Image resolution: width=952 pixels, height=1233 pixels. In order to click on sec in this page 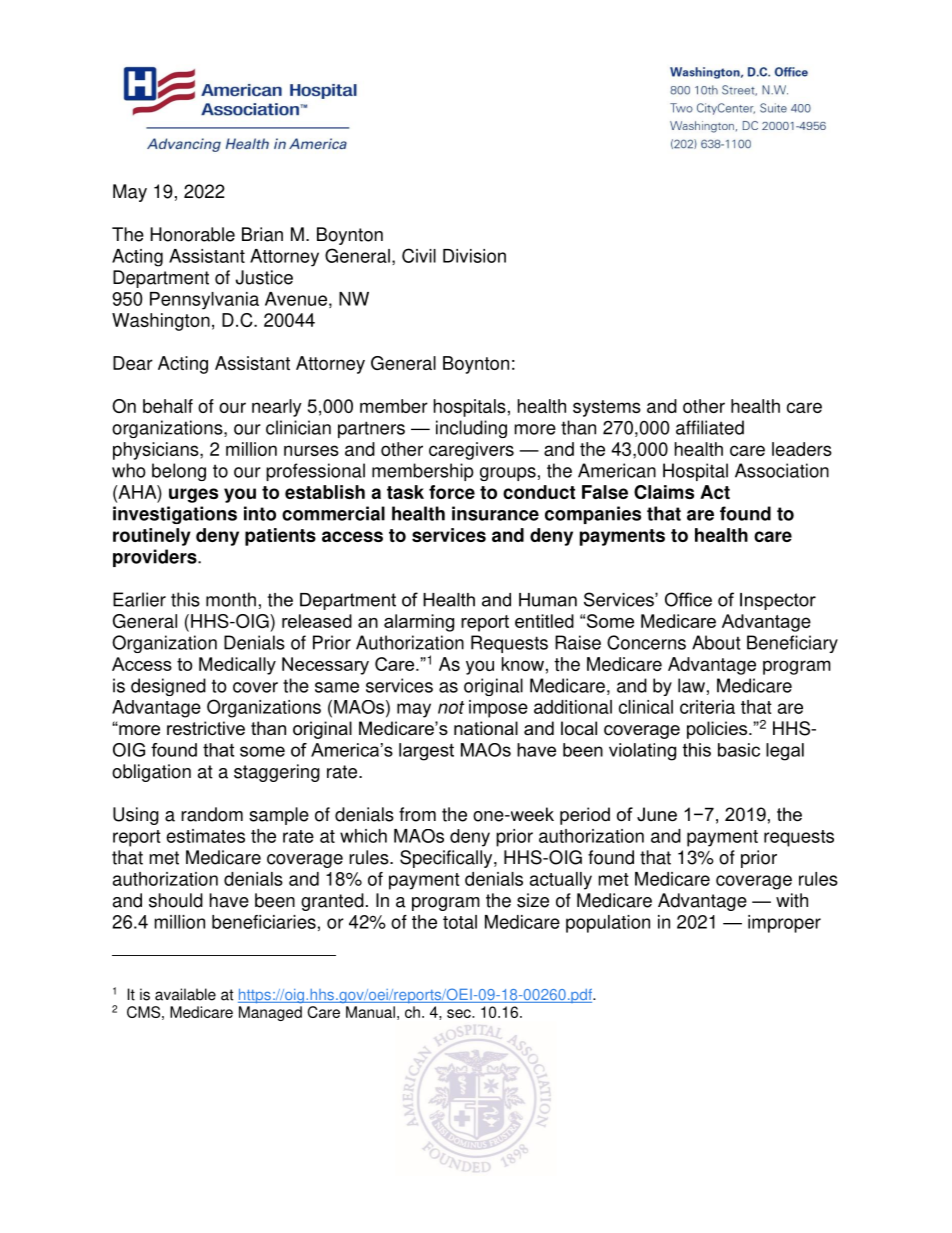, I will do `click(460, 1013)`.
